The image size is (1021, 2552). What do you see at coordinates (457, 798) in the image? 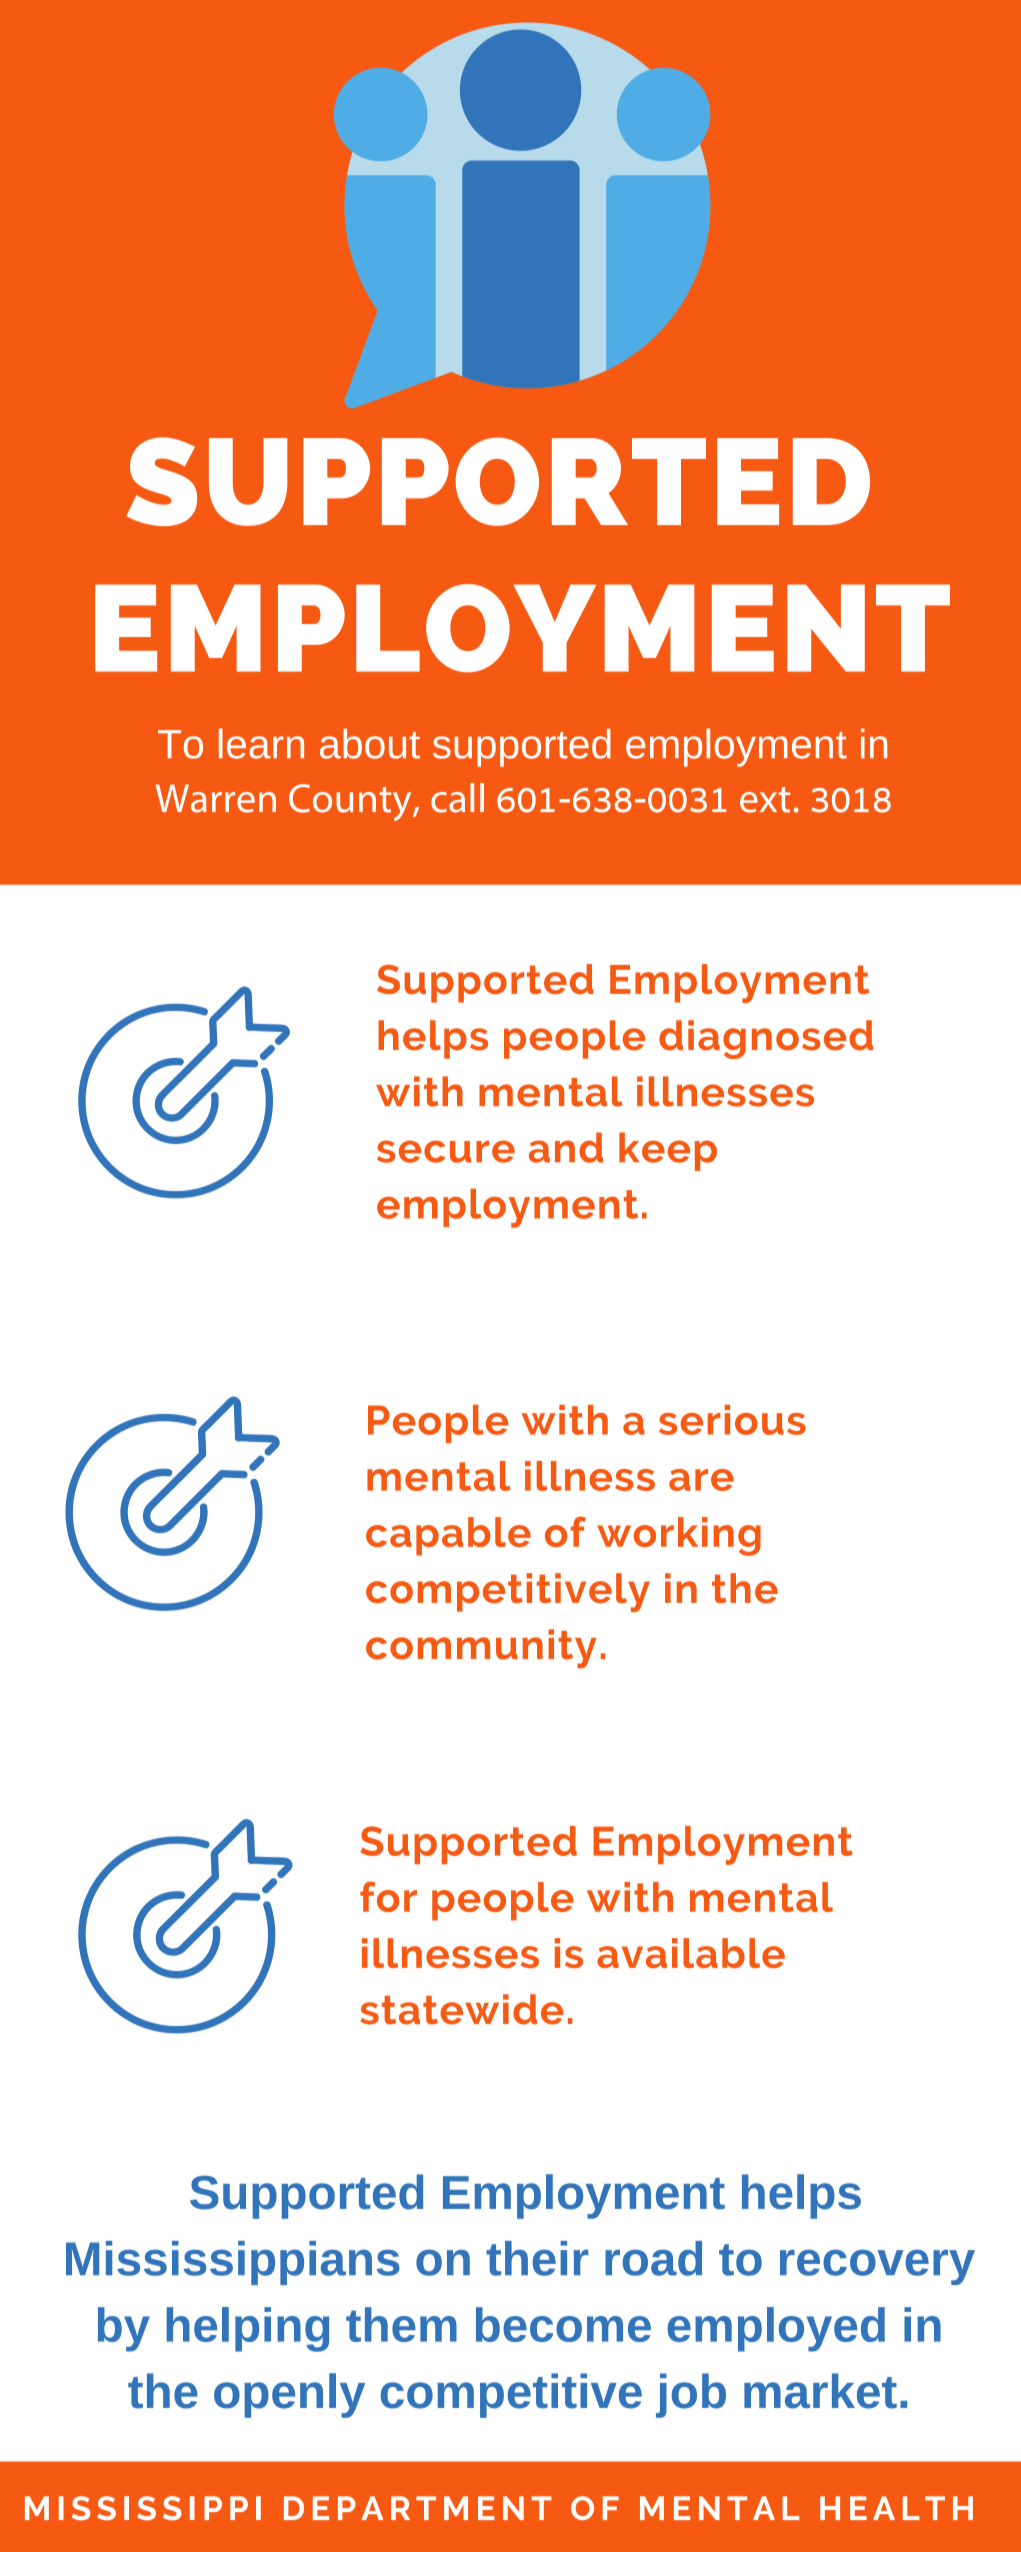
I see `call` at bounding box center [457, 798].
